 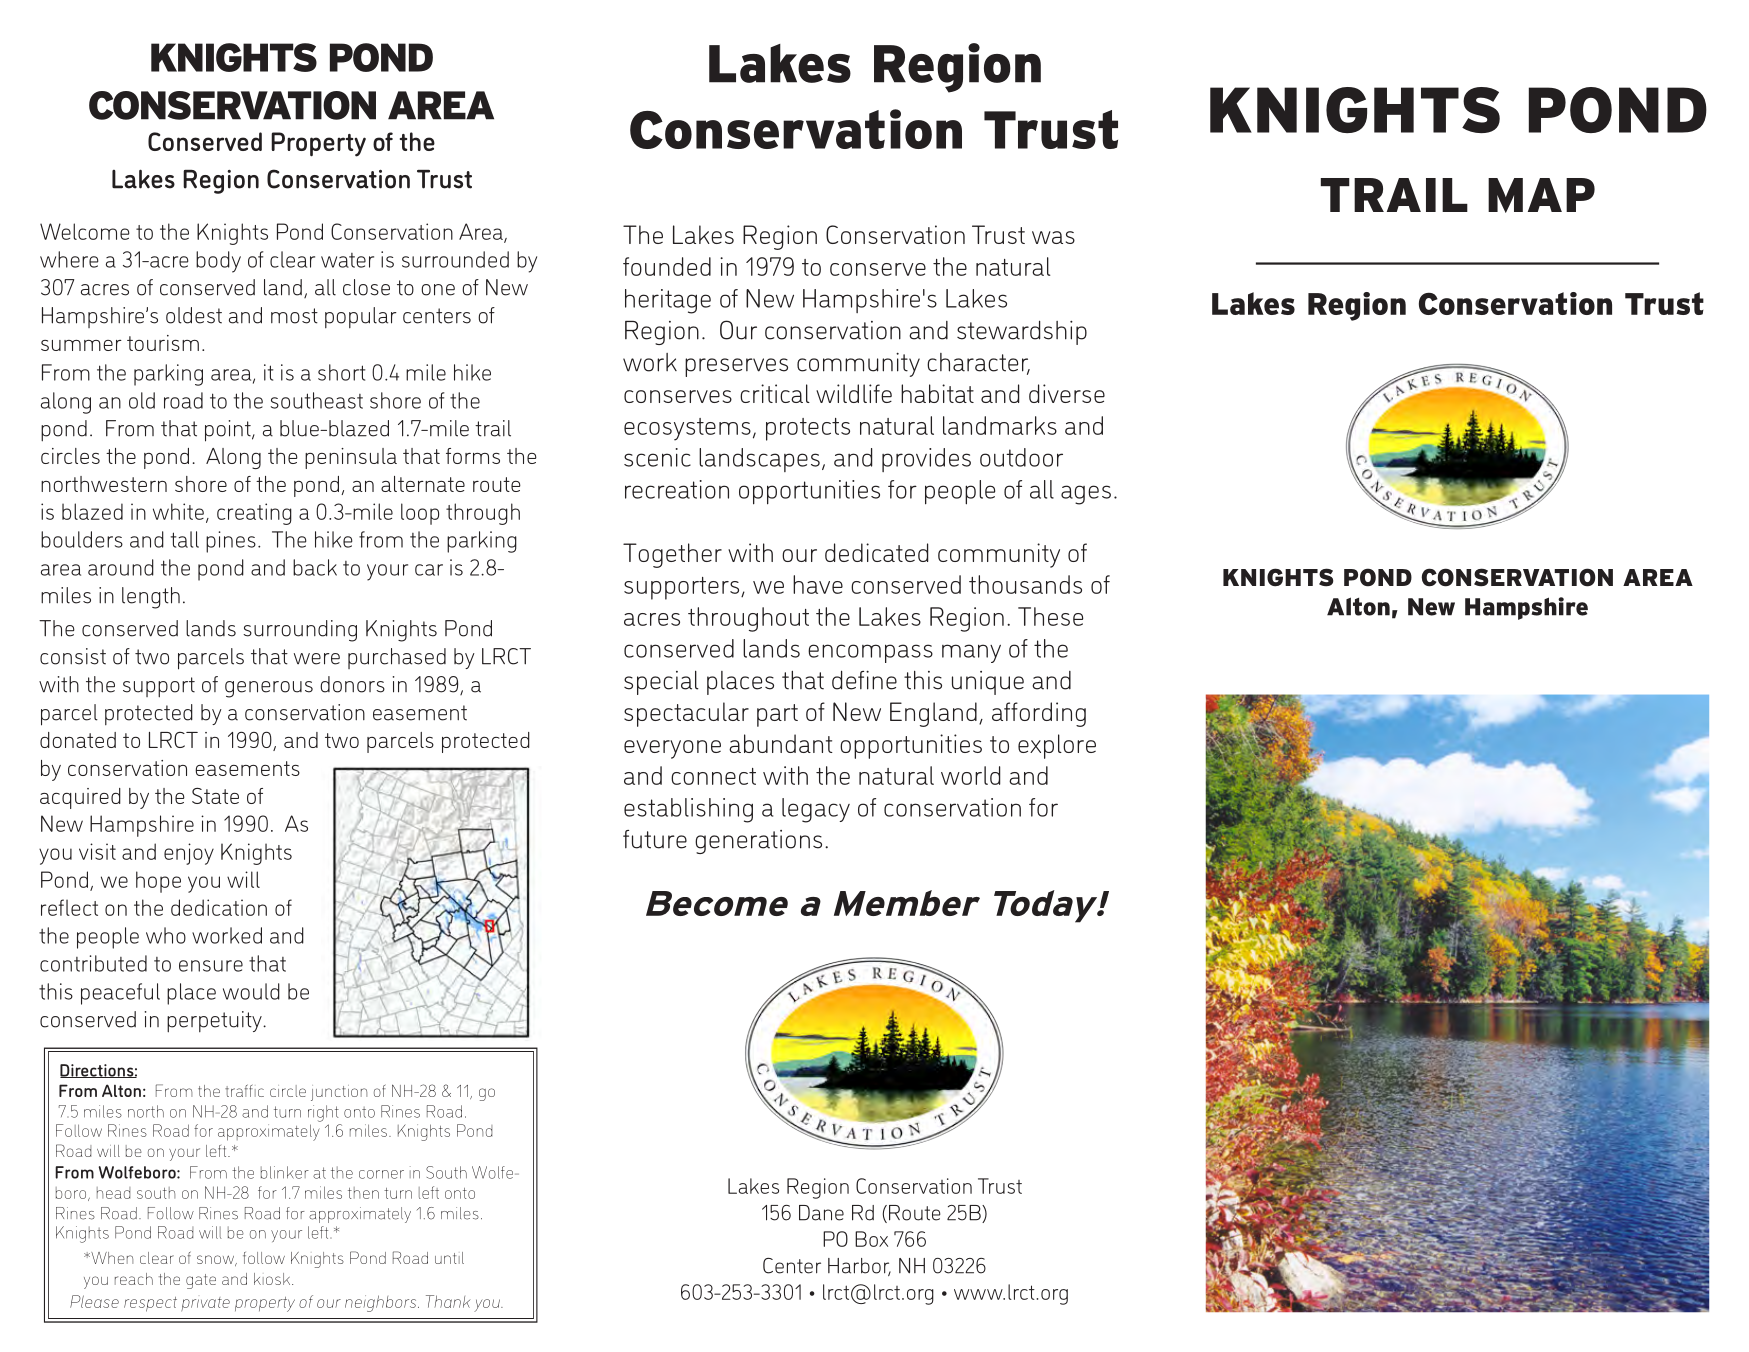 What do you see at coordinates (677, 489) in the document?
I see `recreation` at bounding box center [677, 489].
